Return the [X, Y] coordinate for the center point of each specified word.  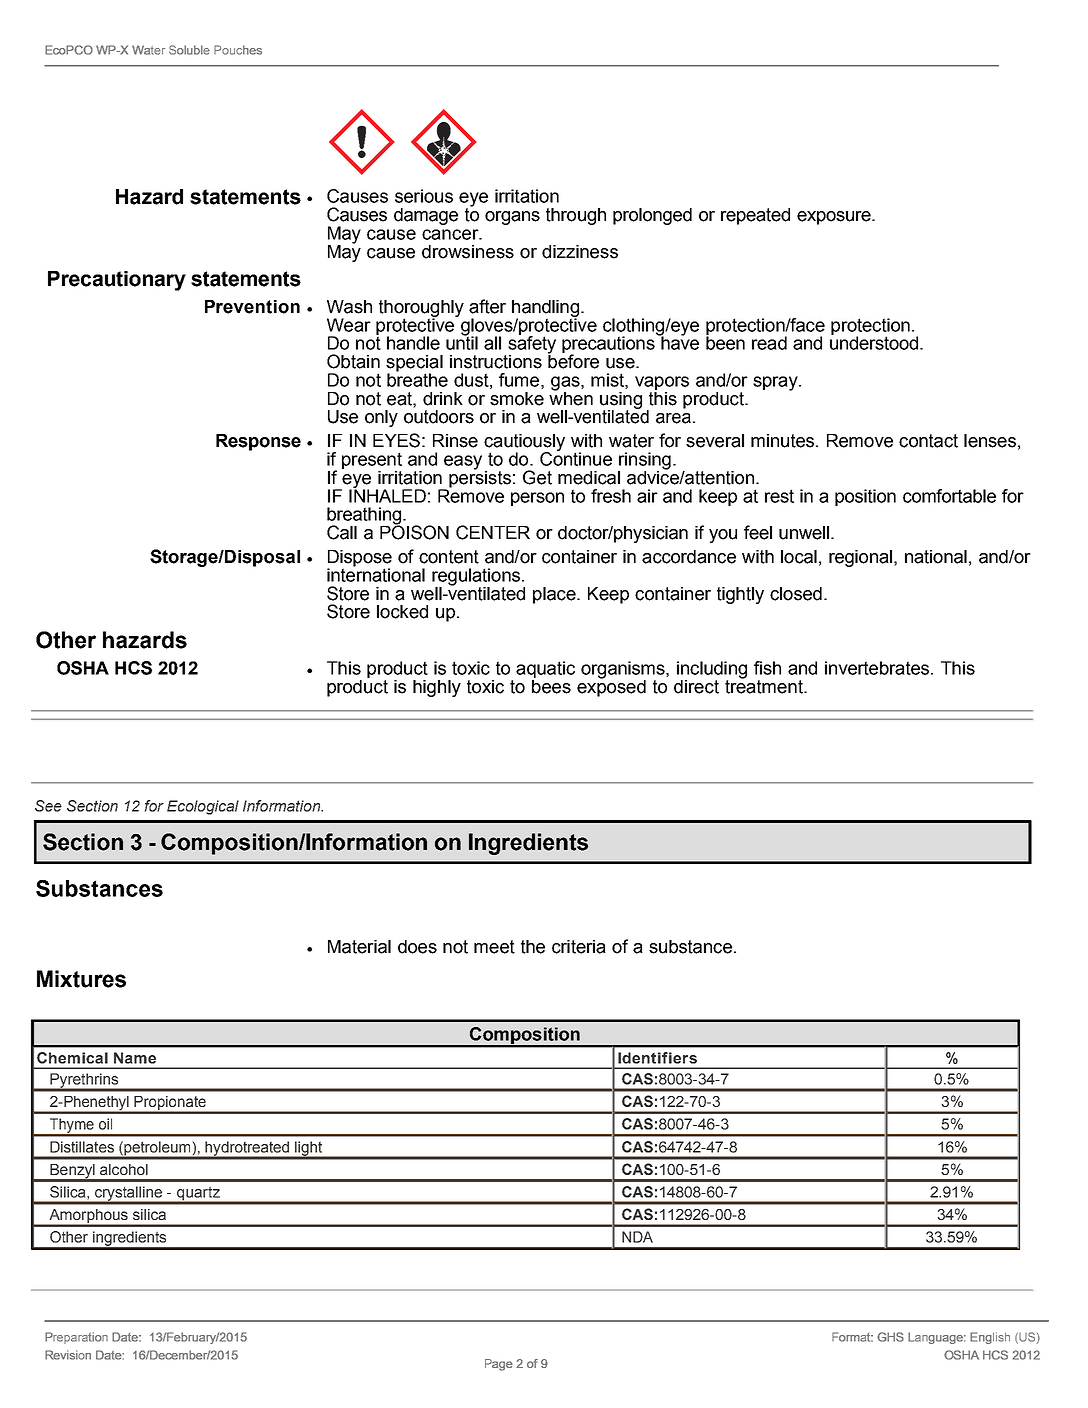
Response [258, 442]
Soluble [189, 50]
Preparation [76, 1338]
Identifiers [657, 1058]
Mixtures [81, 979]
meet [494, 947]
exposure [835, 218]
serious [424, 196]
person [537, 499]
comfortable [949, 496]
